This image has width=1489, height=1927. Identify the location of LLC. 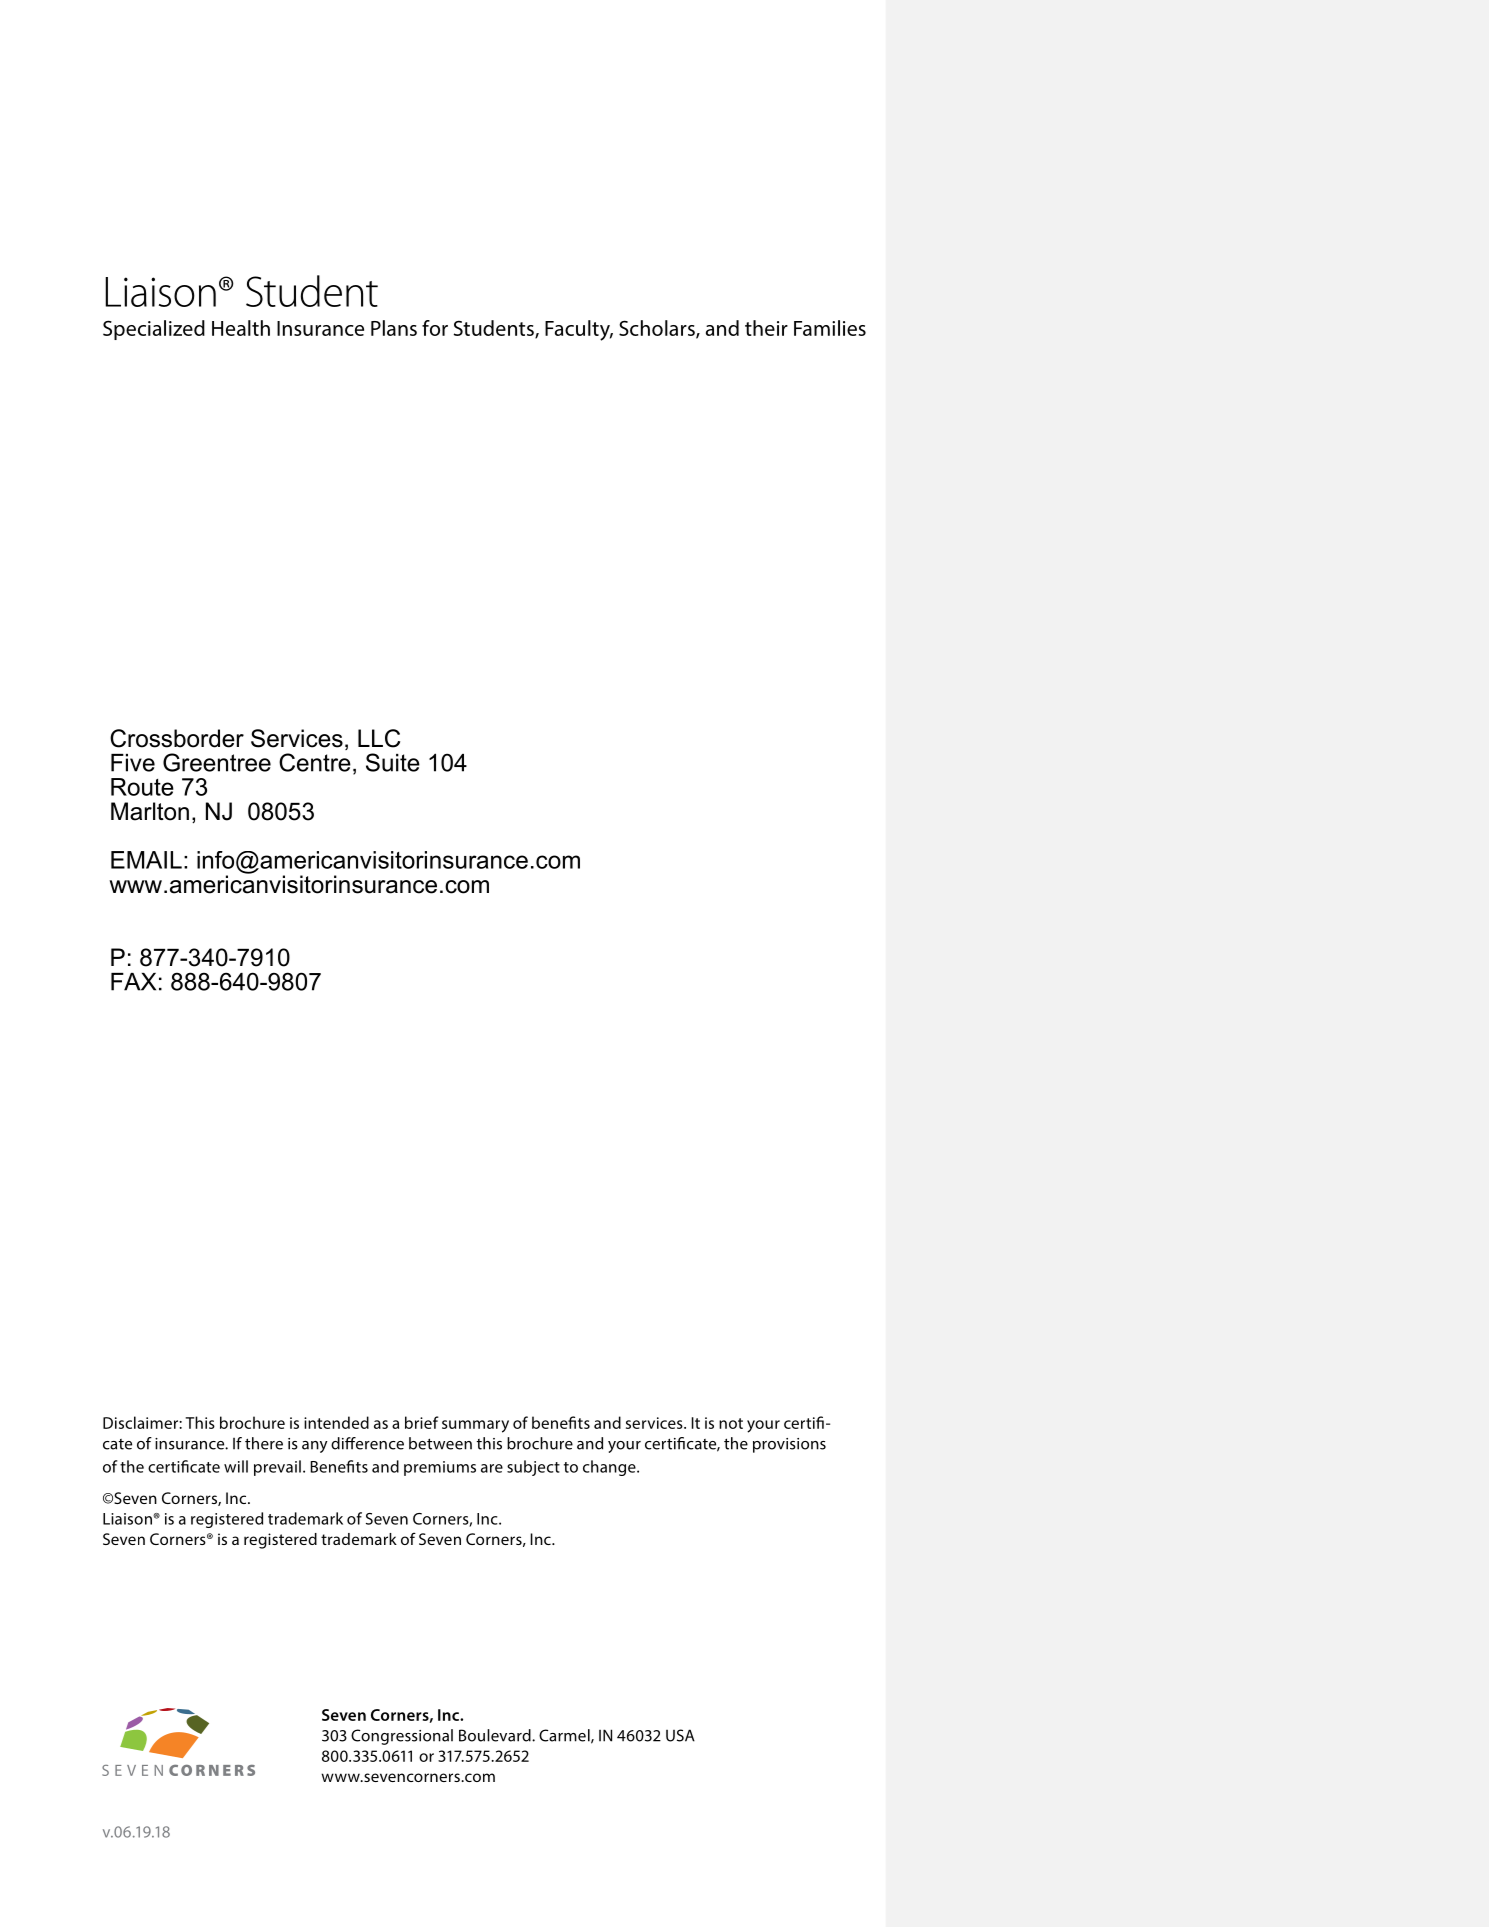
(379, 738).
